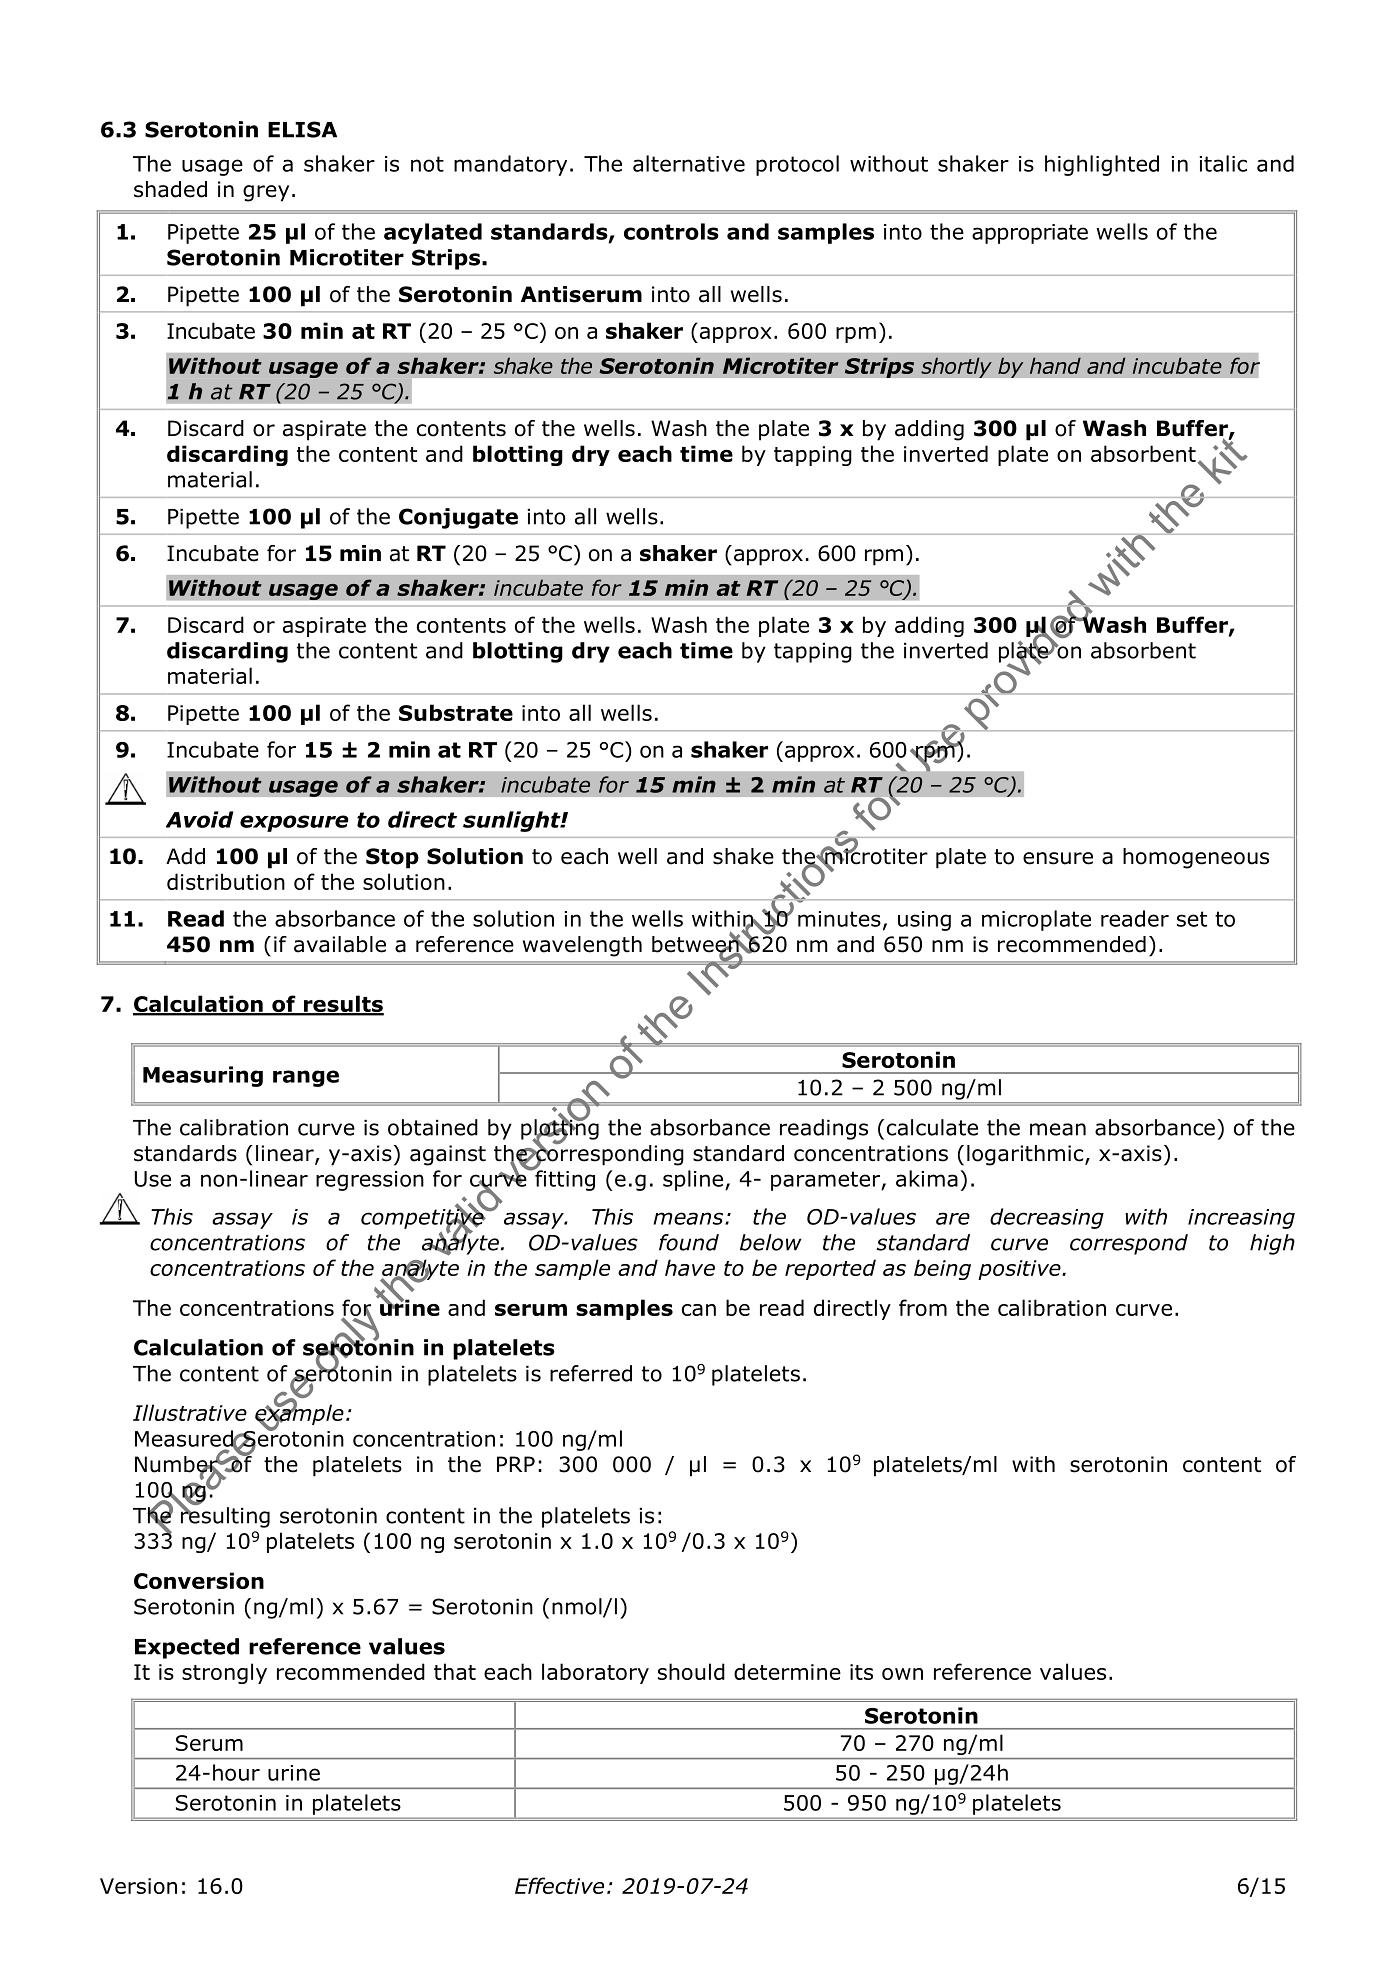  I want to click on range, so click(306, 1078).
